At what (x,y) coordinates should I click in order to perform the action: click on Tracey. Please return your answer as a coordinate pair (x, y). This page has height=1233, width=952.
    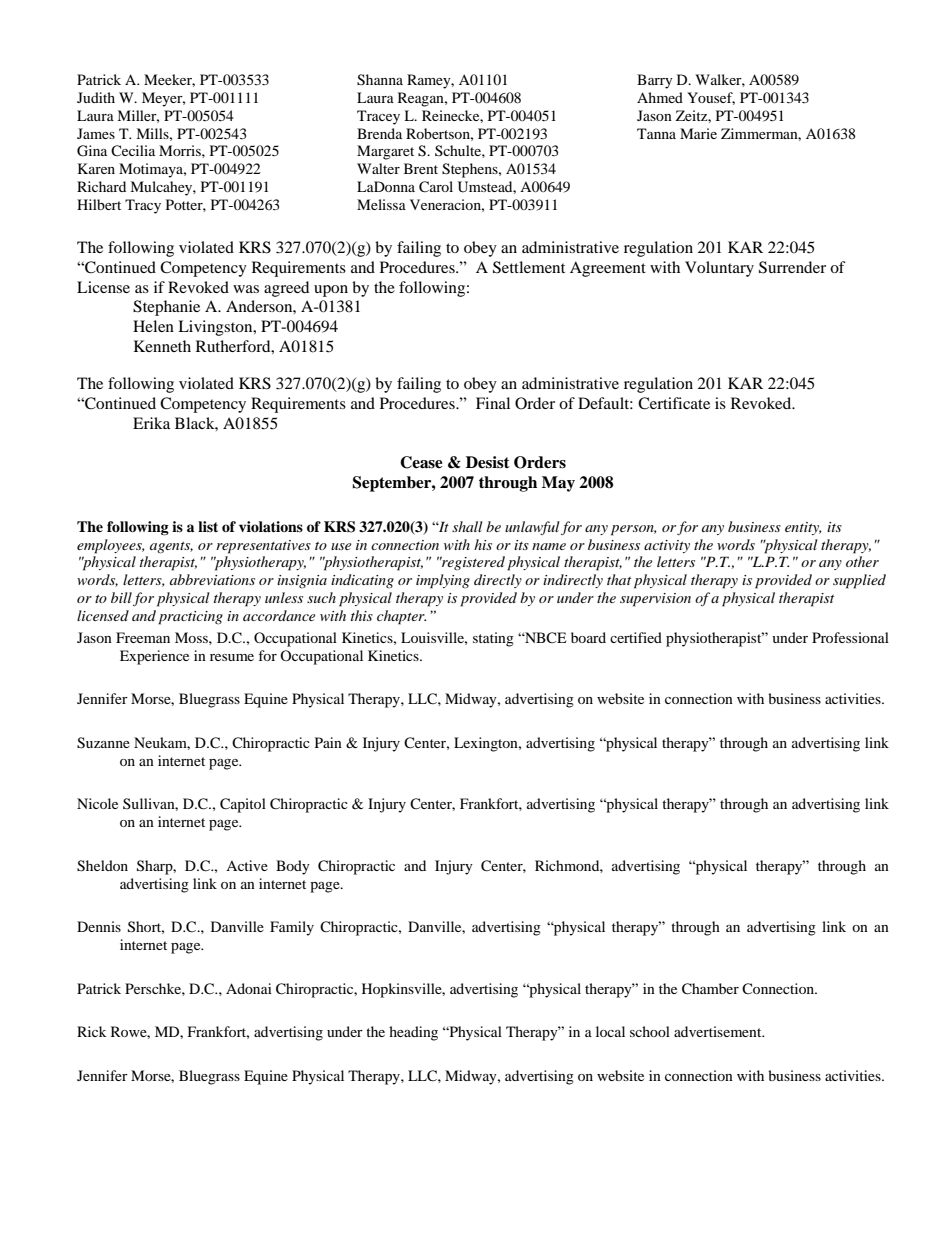
    Looking at the image, I should click on (378, 117).
